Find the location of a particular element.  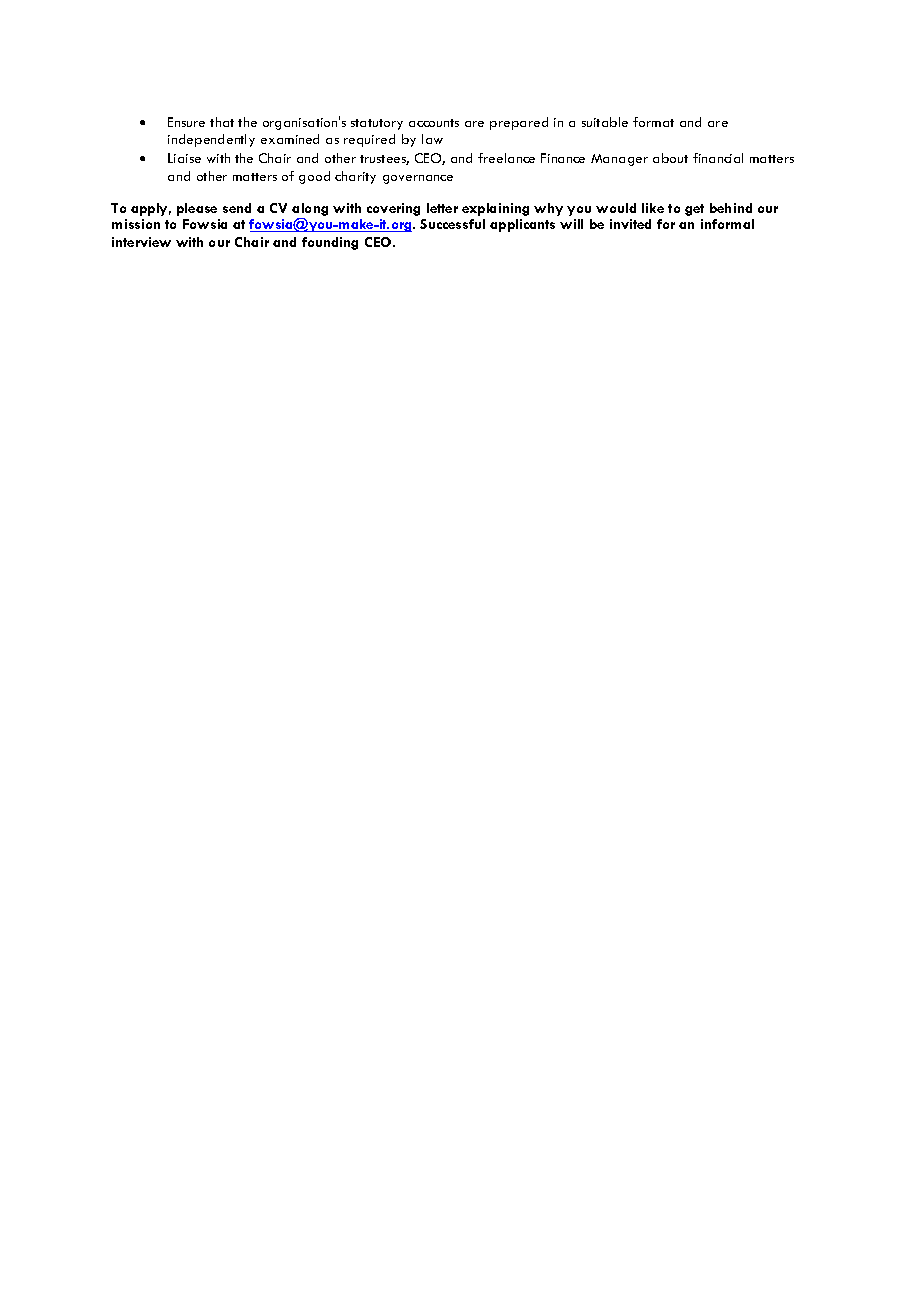

letter is located at coordinates (442, 208).
